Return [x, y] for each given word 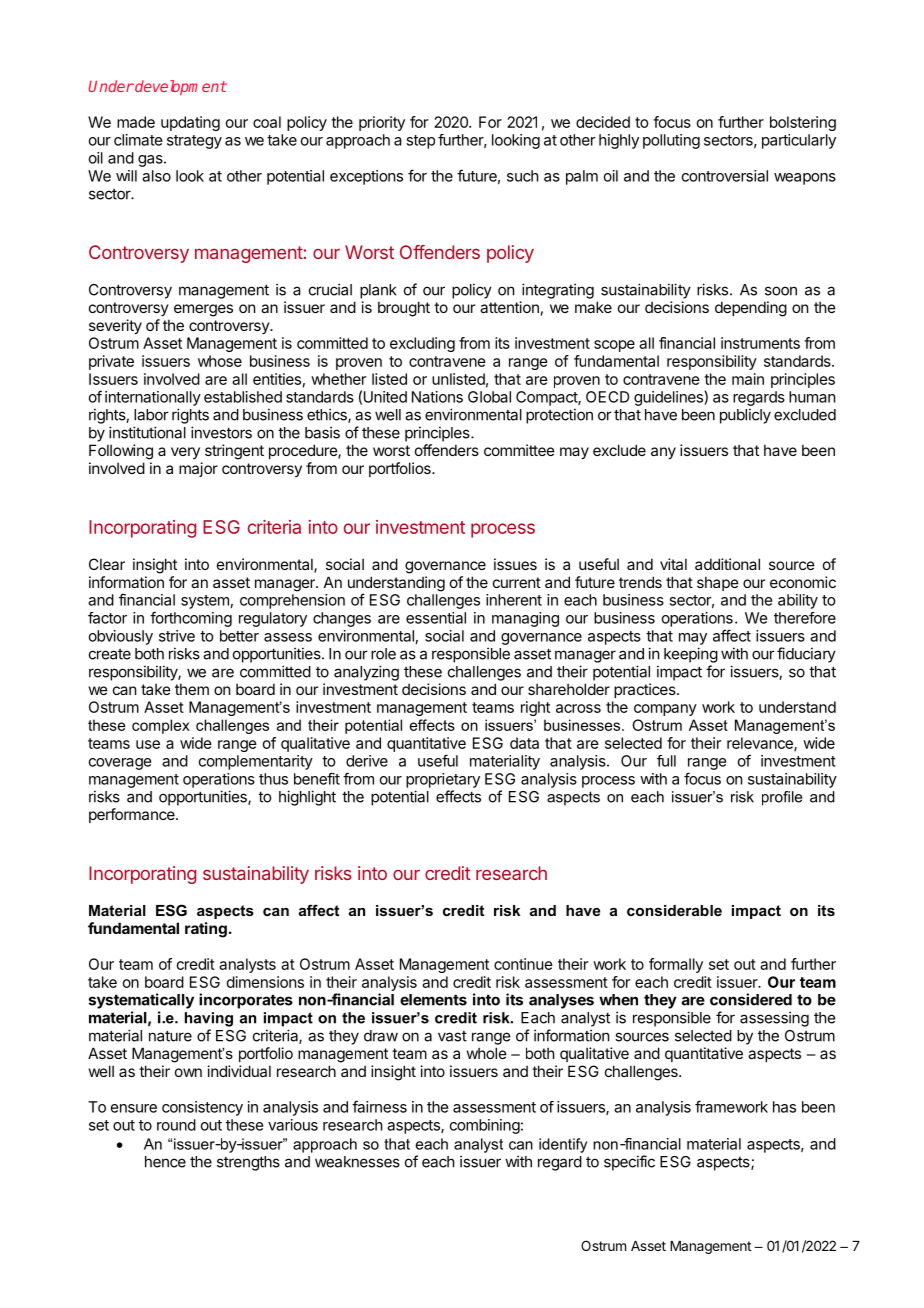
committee [519, 450]
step [420, 142]
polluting [671, 141]
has [784, 1107]
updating [190, 123]
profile [782, 798]
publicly [745, 416]
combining [485, 1126]
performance [133, 815]
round [176, 1125]
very [185, 453]
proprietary [443, 780]
